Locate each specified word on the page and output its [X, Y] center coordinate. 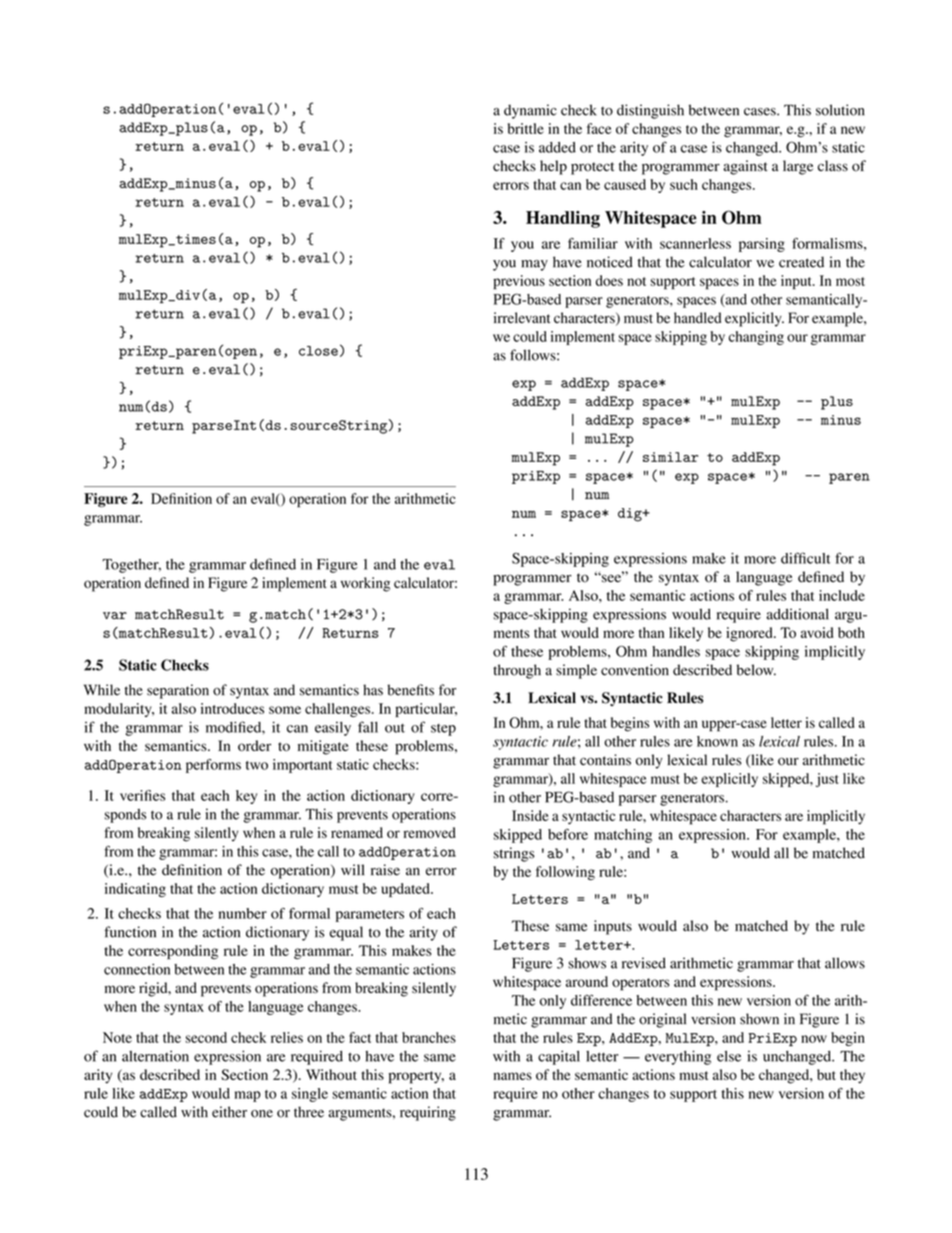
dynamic [530, 111]
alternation [155, 1056]
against [745, 167]
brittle [526, 128]
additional [797, 614]
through [517, 671]
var [115, 615]
